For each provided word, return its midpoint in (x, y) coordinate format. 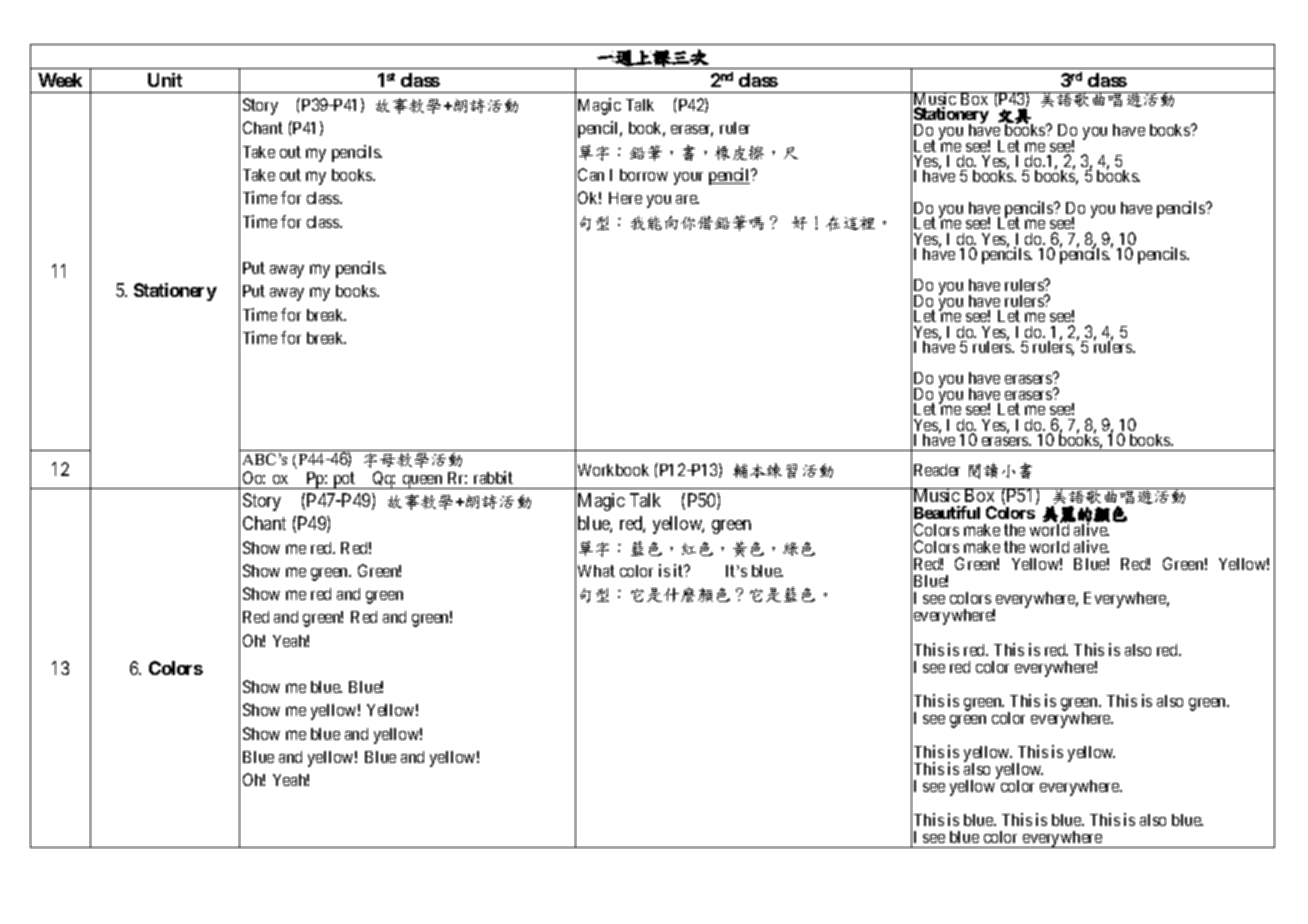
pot (344, 480)
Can (591, 174)
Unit (165, 80)
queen (422, 482)
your (688, 178)
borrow (644, 175)
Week (60, 80)
